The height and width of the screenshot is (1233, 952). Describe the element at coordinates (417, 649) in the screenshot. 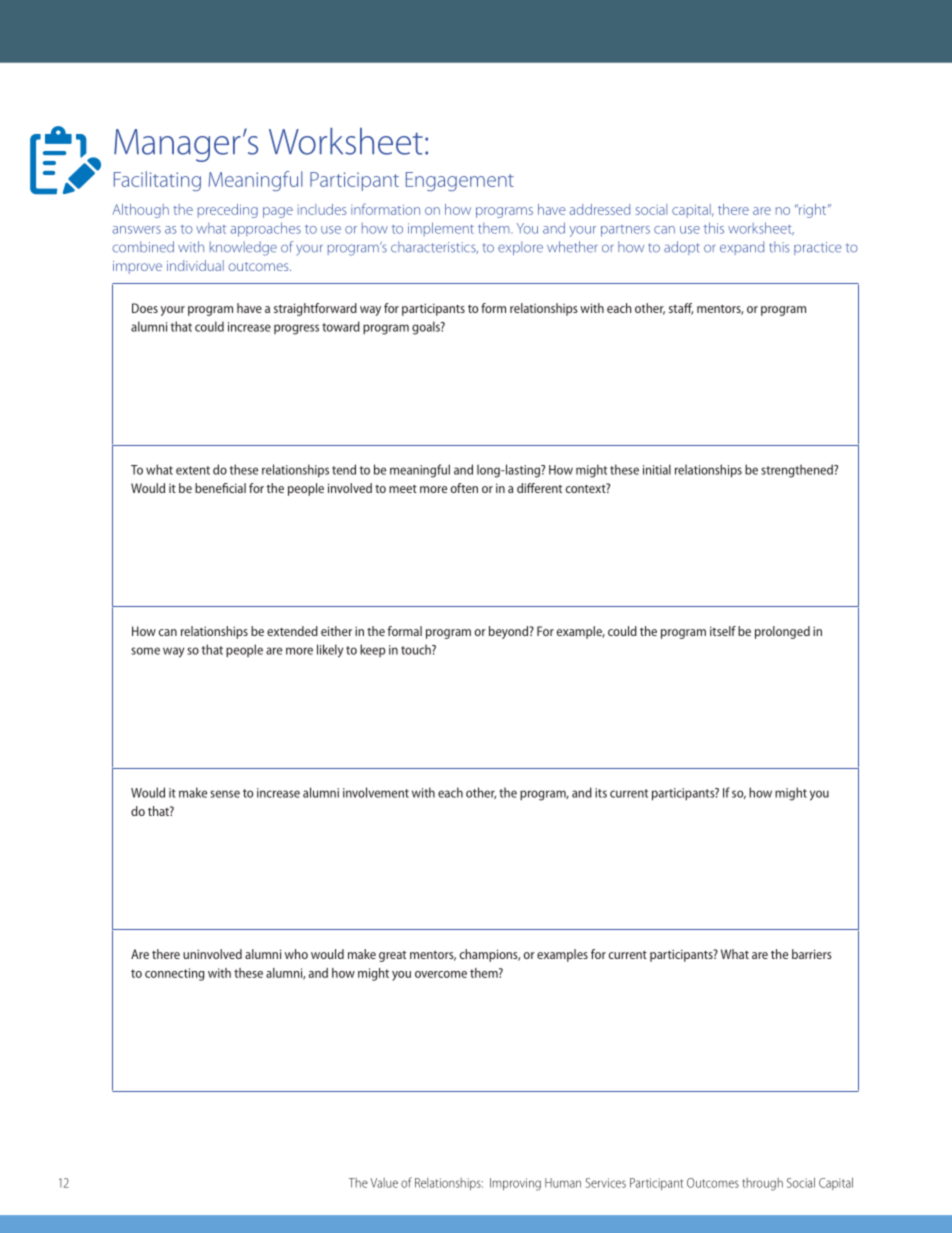

I see `touch` at that location.
